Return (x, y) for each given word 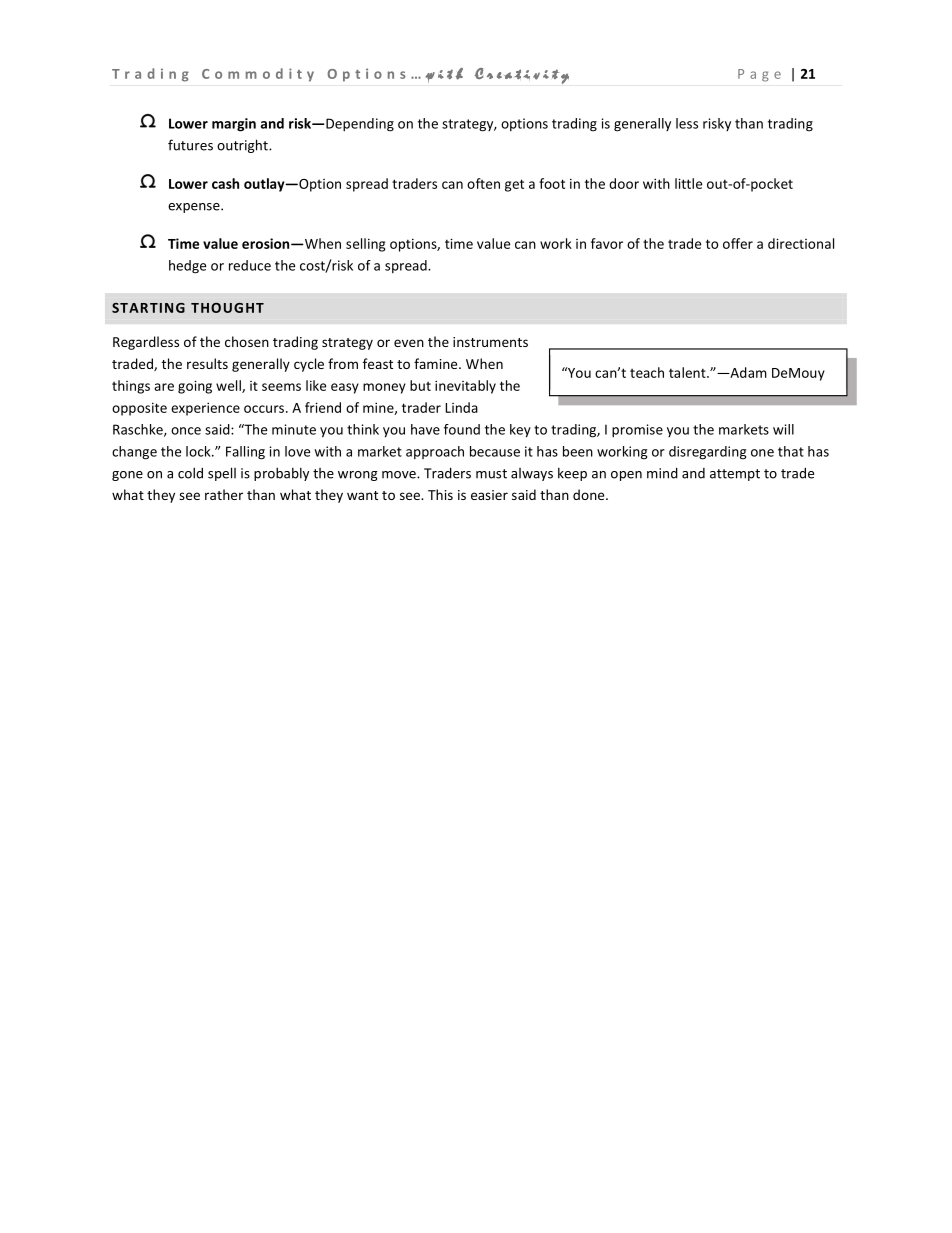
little (688, 183)
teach (647, 372)
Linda (461, 407)
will (783, 429)
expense (195, 208)
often (483, 183)
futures (190, 145)
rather (224, 494)
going (195, 387)
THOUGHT (227, 308)
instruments (490, 342)
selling (365, 245)
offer (738, 243)
